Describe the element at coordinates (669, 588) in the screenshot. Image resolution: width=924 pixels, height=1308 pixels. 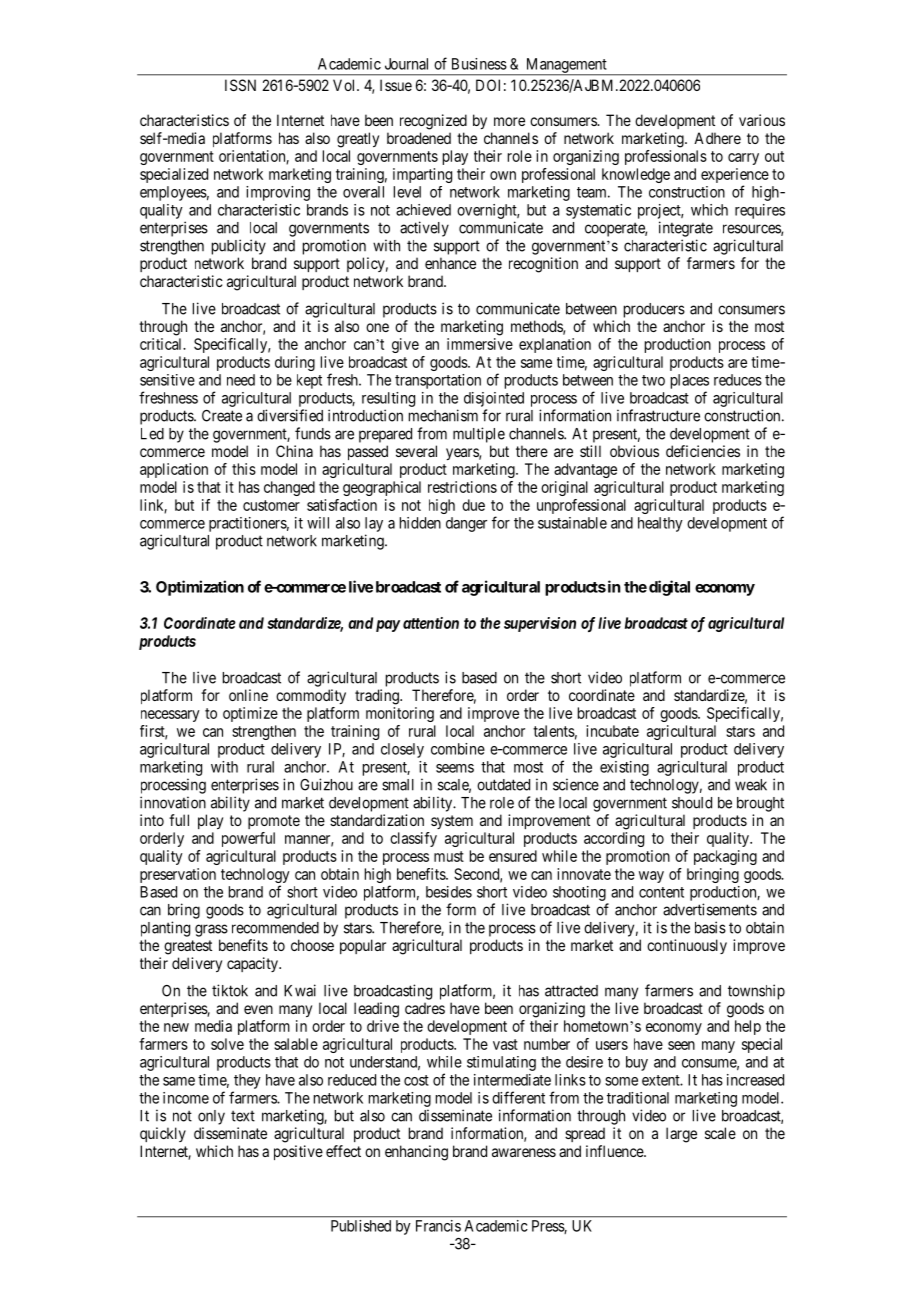
I see `digital` at that location.
